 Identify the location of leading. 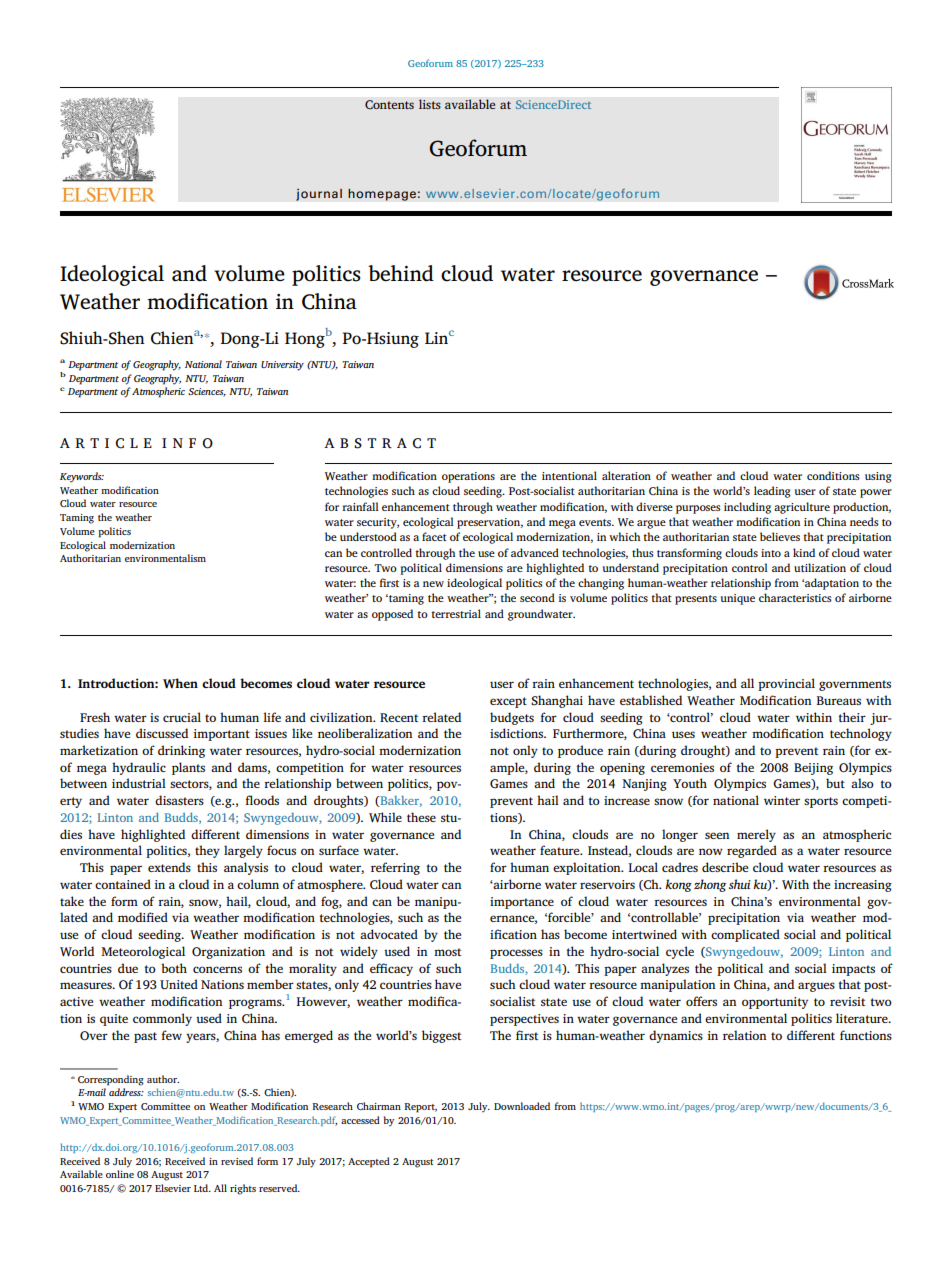
(772, 492).
